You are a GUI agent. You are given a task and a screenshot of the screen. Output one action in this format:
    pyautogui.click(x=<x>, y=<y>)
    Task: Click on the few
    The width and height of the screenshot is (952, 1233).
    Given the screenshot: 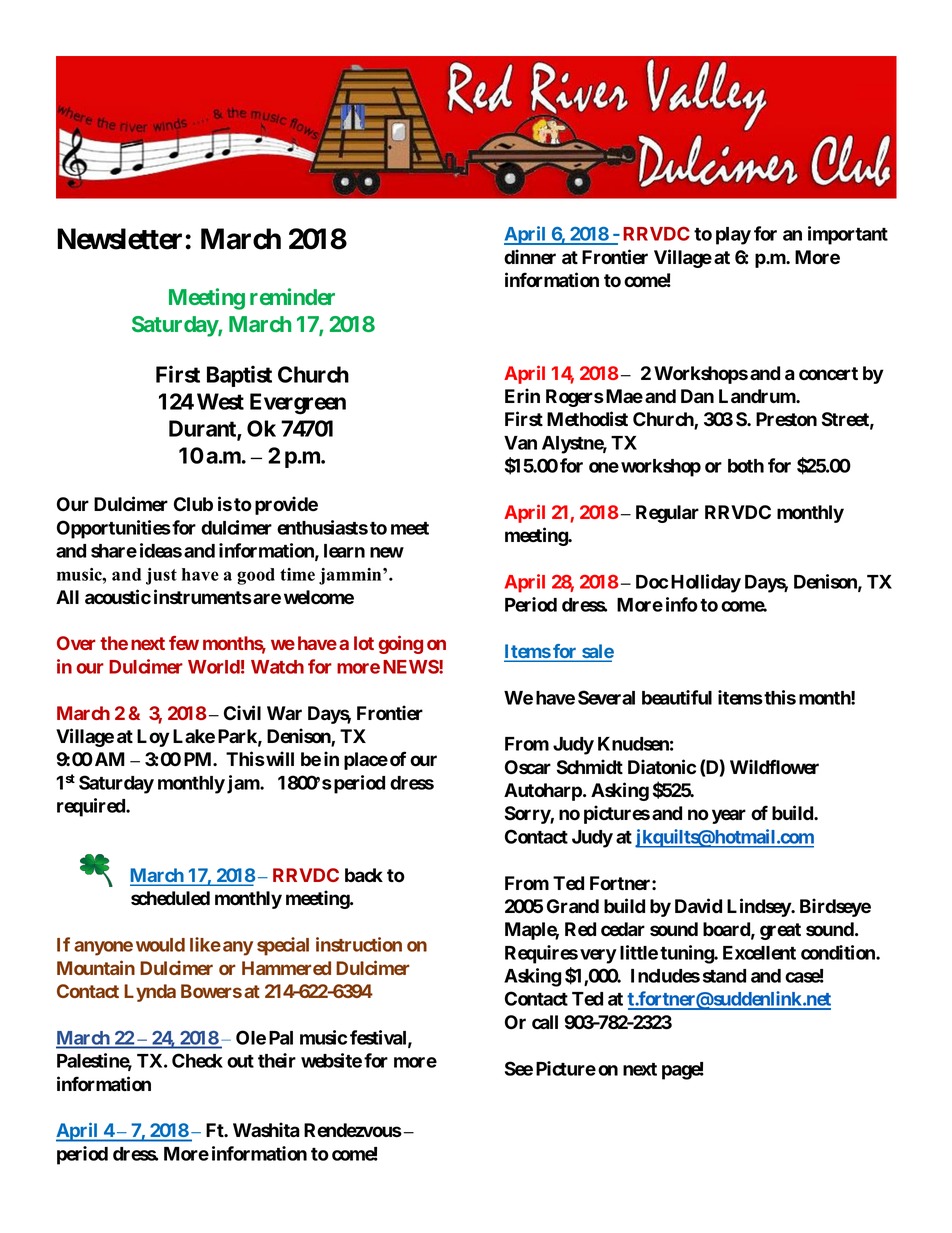 What is the action you would take?
    pyautogui.click(x=184, y=643)
